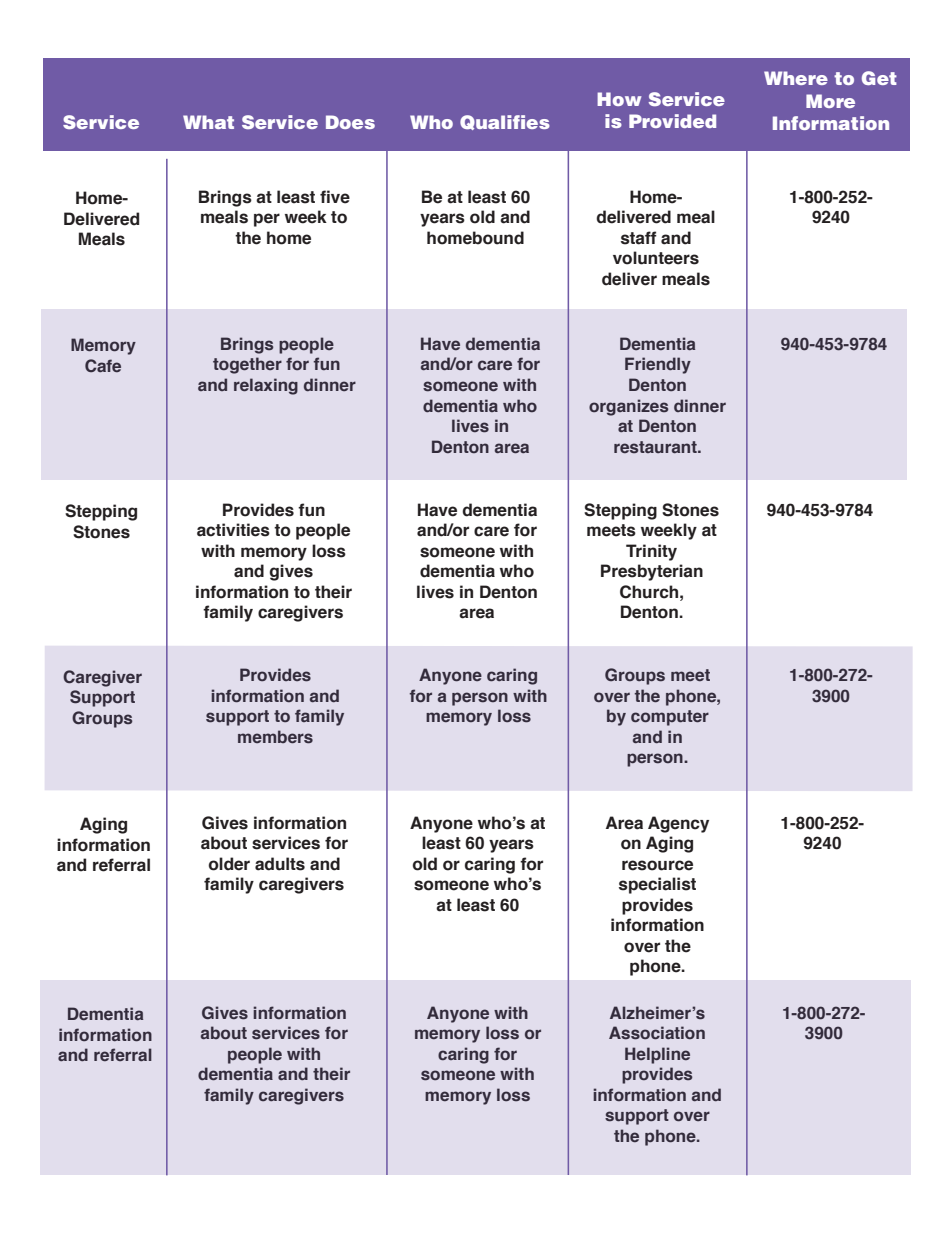 This screenshot has width=952, height=1233. Describe the element at coordinates (266, 386) in the screenshot. I see `relaxing` at that location.
